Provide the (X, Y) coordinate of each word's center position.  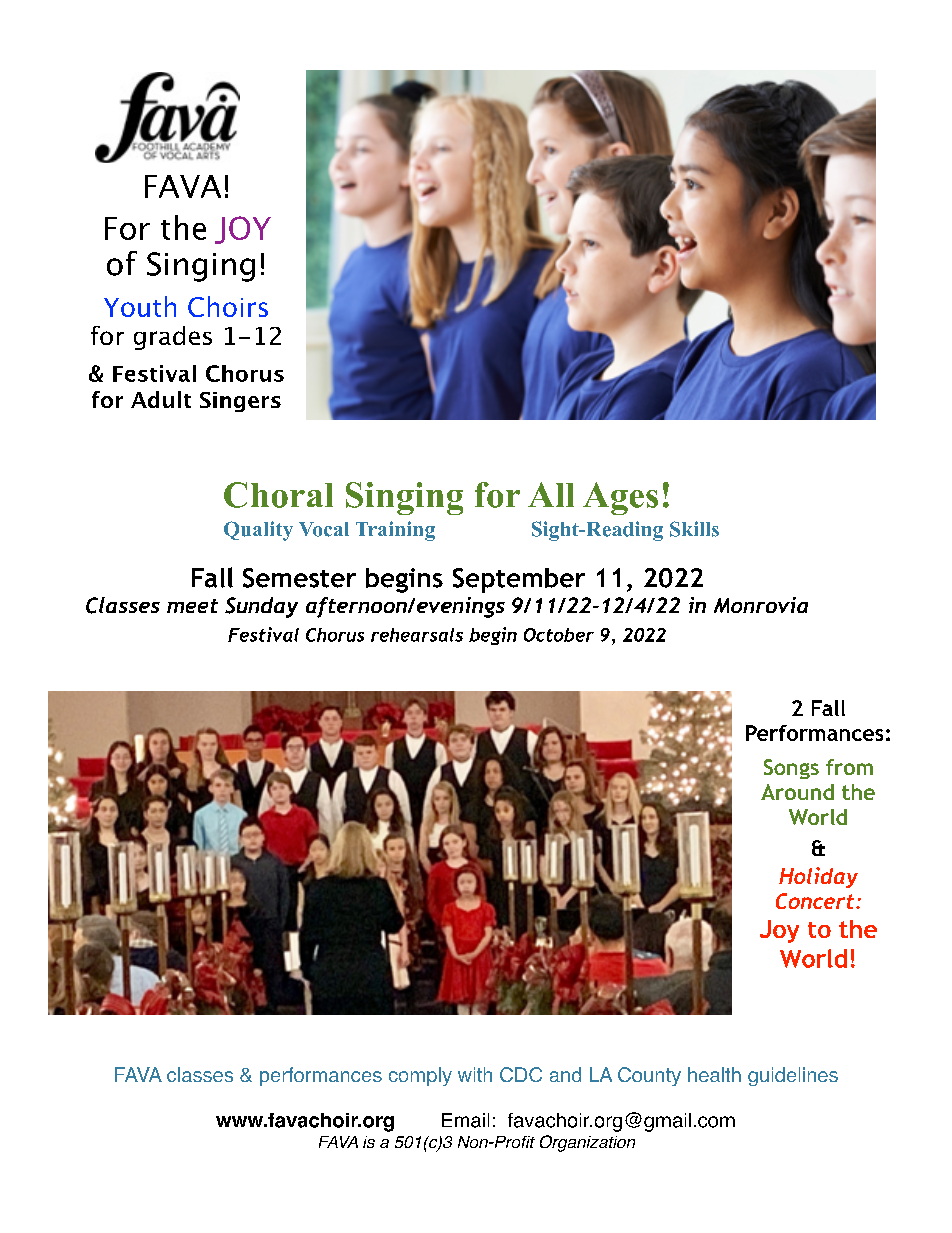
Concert (816, 901)
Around (797, 792)
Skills (694, 529)
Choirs (228, 306)
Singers (240, 402)
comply (420, 1076)
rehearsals (417, 635)
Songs (791, 769)
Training (395, 531)
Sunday (261, 607)
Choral (278, 495)
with (475, 1074)
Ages (620, 498)
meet (192, 606)
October (559, 635)
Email (465, 1120)
